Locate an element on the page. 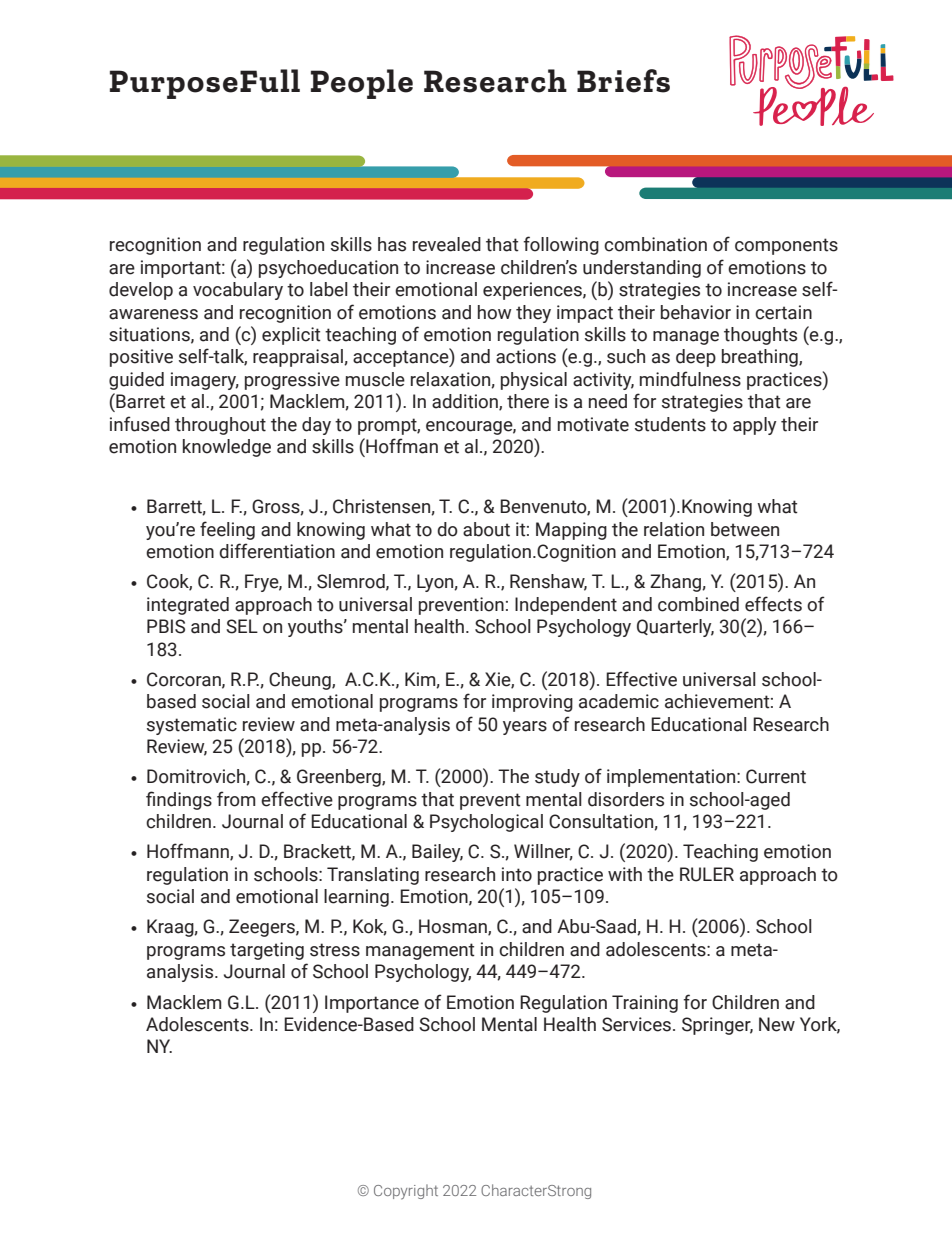 The height and width of the page is (1233, 952). Springer is located at coordinates (717, 1026).
